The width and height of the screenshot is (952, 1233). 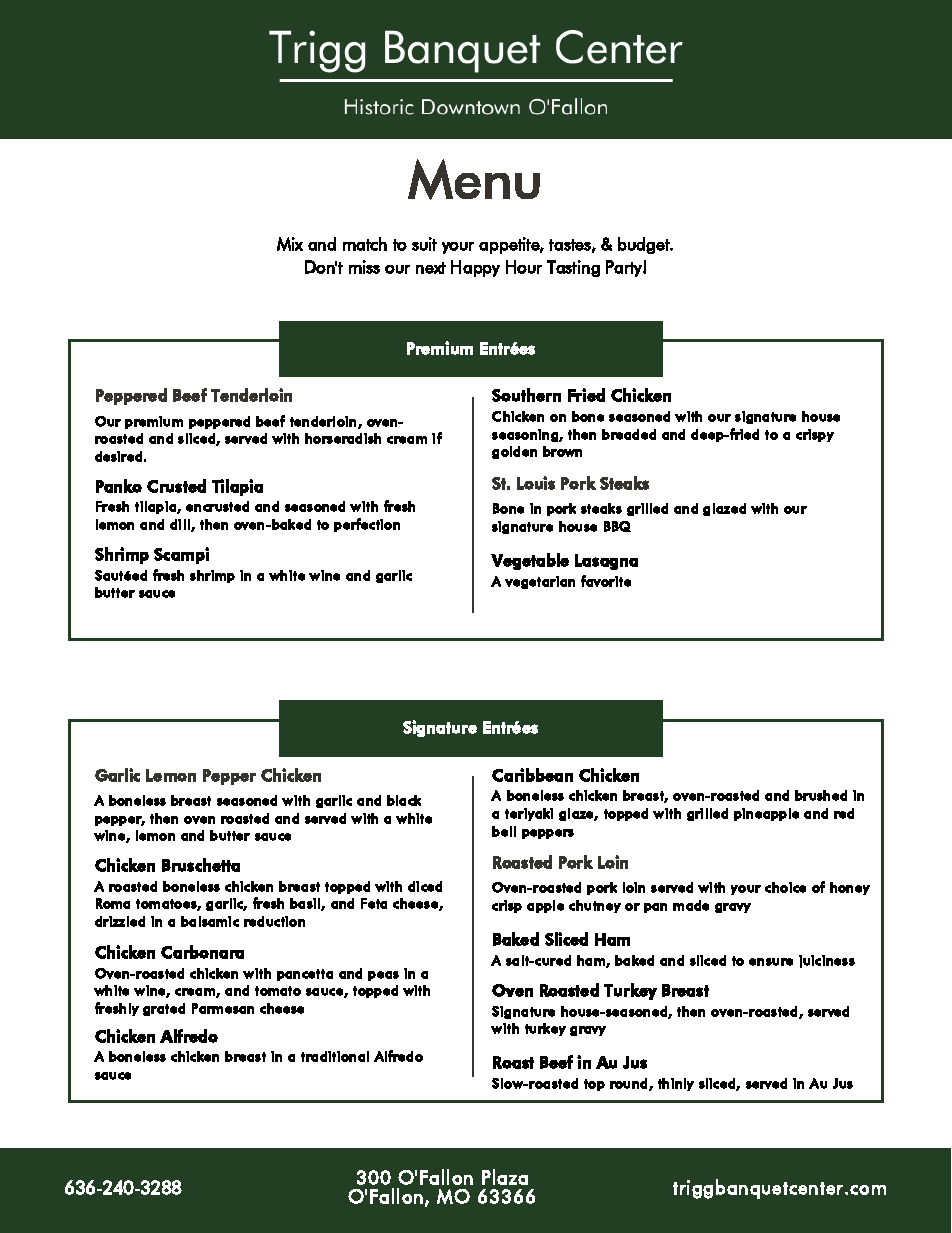 What do you see at coordinates (210, 921) in the screenshot?
I see `balsamic` at bounding box center [210, 921].
